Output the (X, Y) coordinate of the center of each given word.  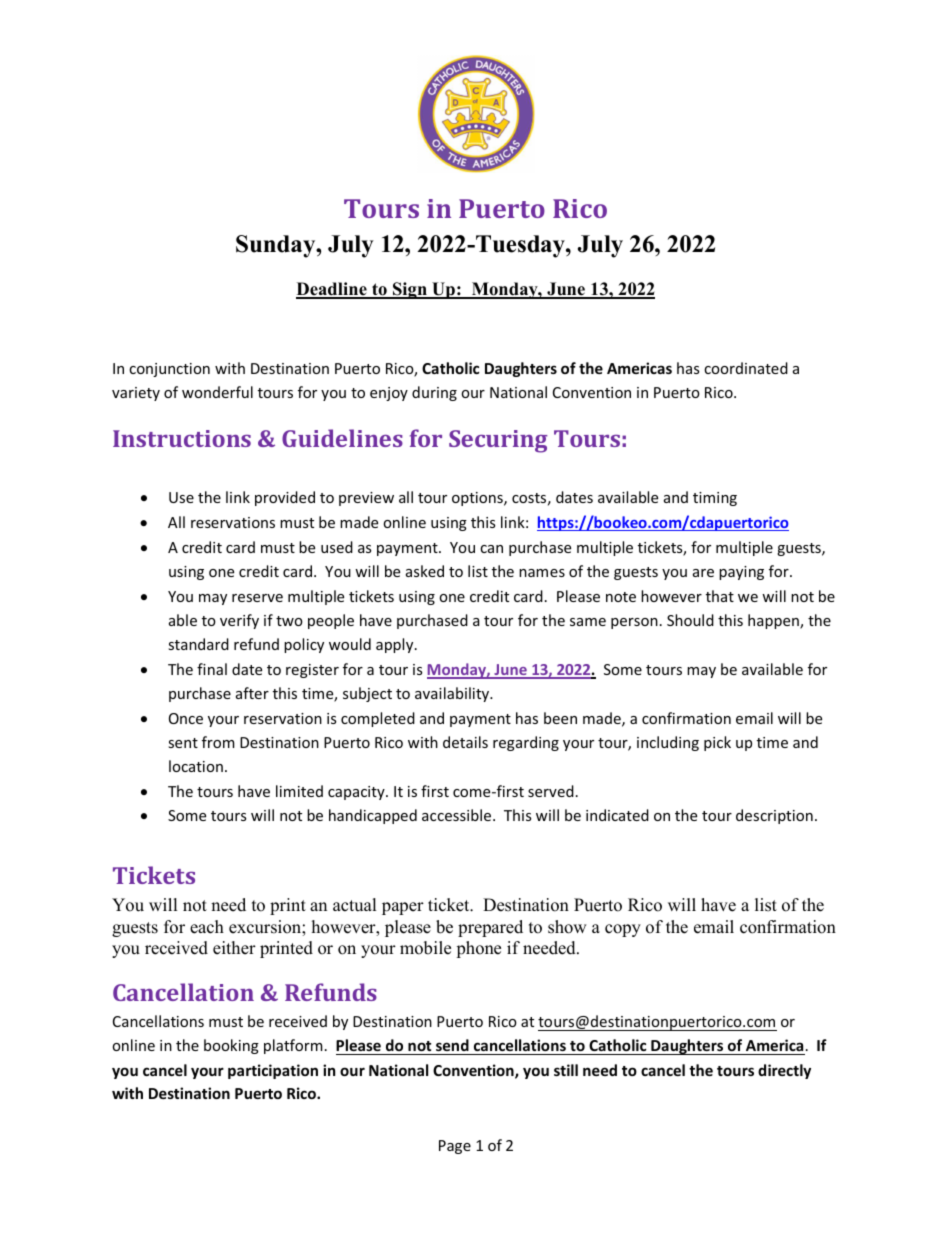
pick (717, 743)
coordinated (746, 368)
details (465, 742)
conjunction (169, 370)
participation (273, 1071)
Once (186, 718)
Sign (410, 290)
